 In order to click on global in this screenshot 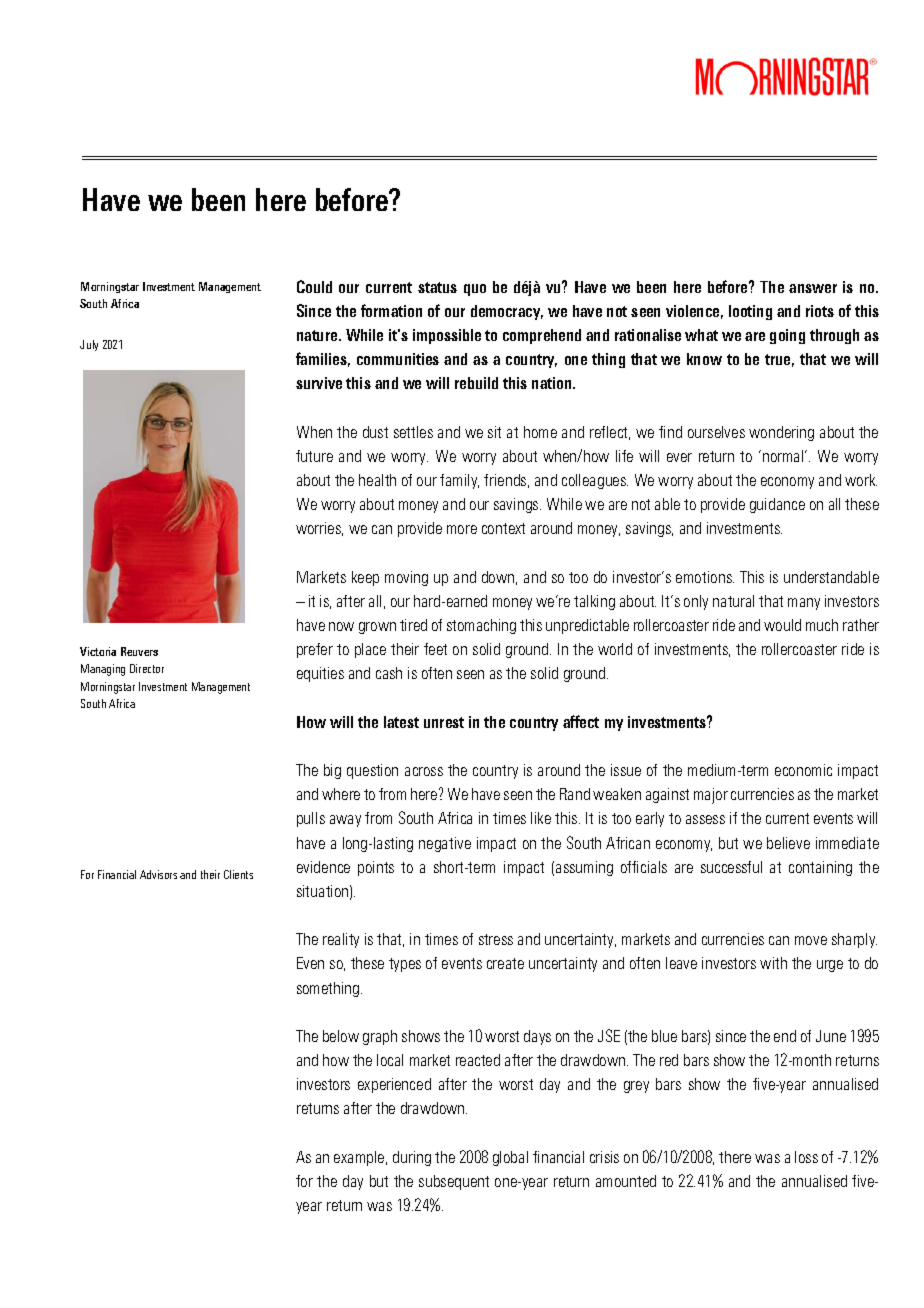, I will do `click(510, 1158)`.
